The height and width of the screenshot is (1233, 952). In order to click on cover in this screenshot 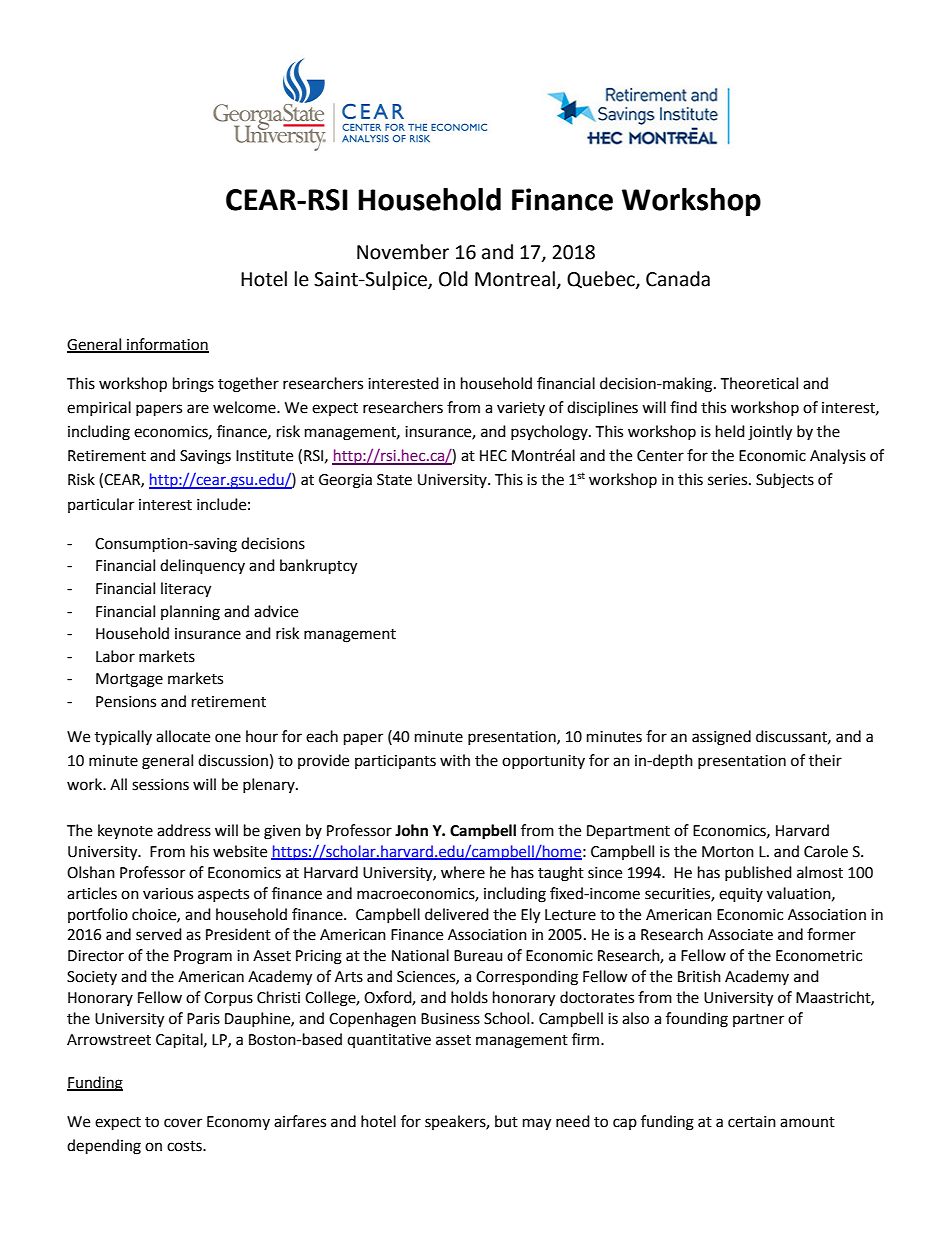, I will do `click(183, 1123)`.
